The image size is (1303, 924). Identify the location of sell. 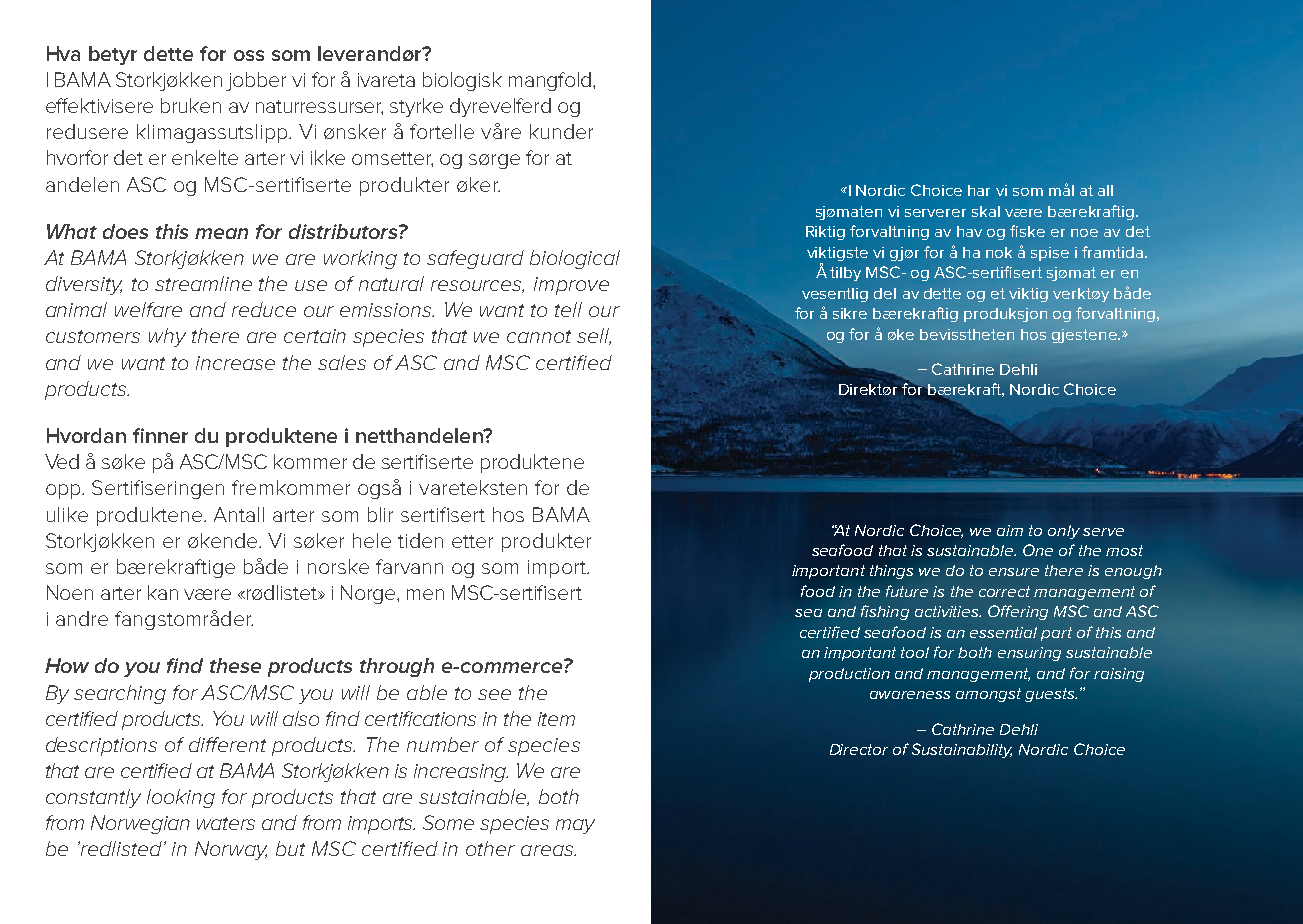
(594, 336).
